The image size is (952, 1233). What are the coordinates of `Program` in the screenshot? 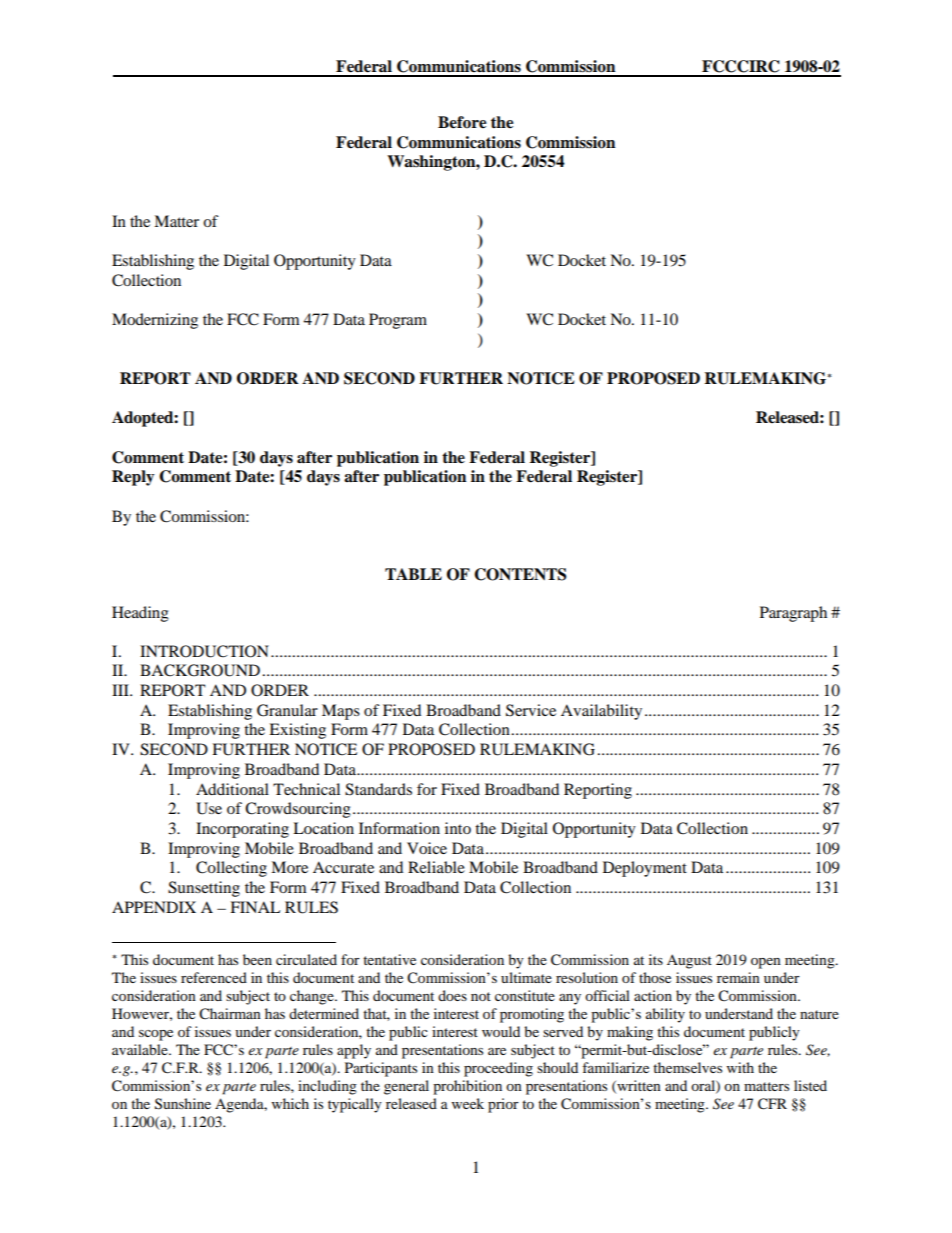 It's located at (398, 321).
